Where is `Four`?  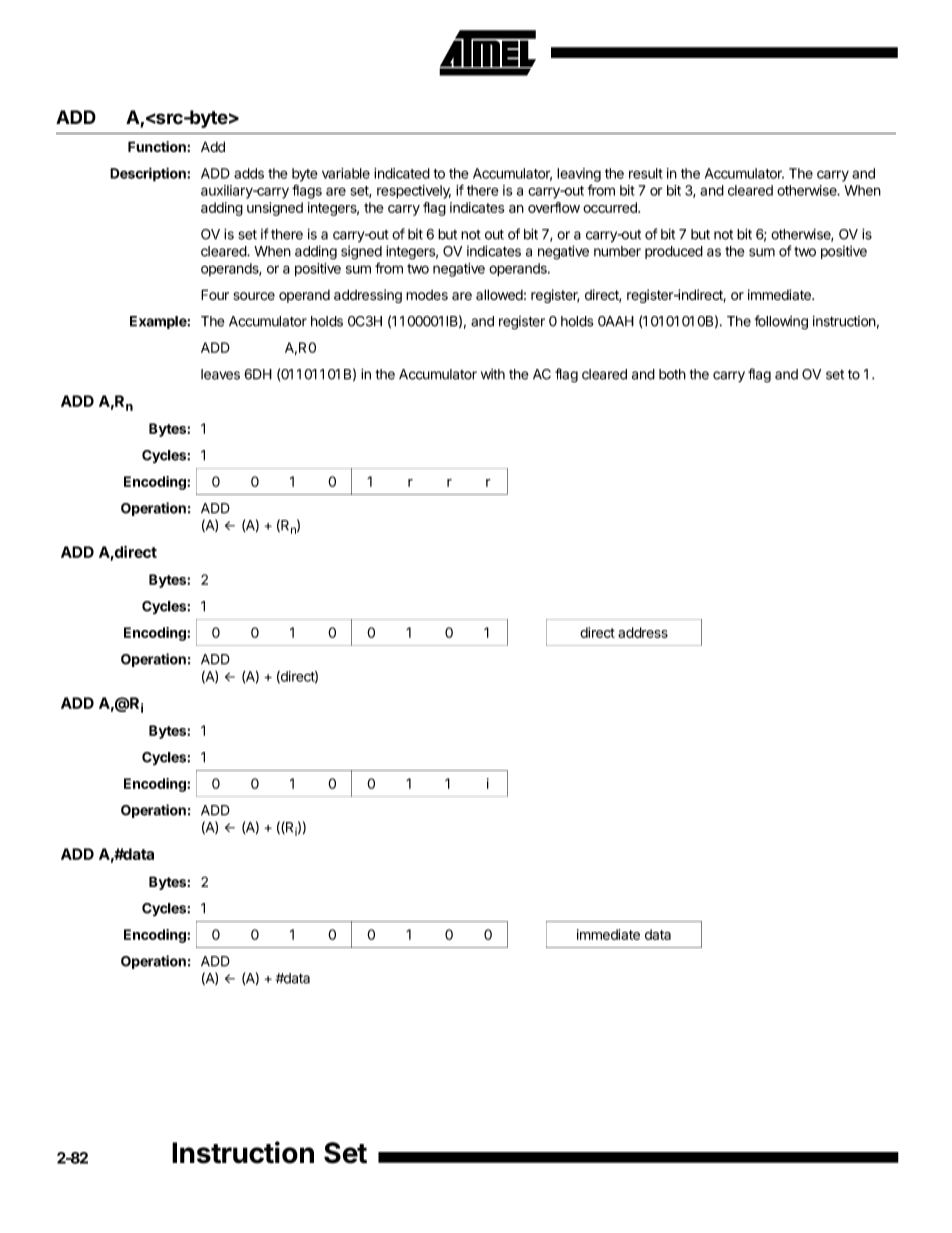
Four is located at coordinates (215, 294).
